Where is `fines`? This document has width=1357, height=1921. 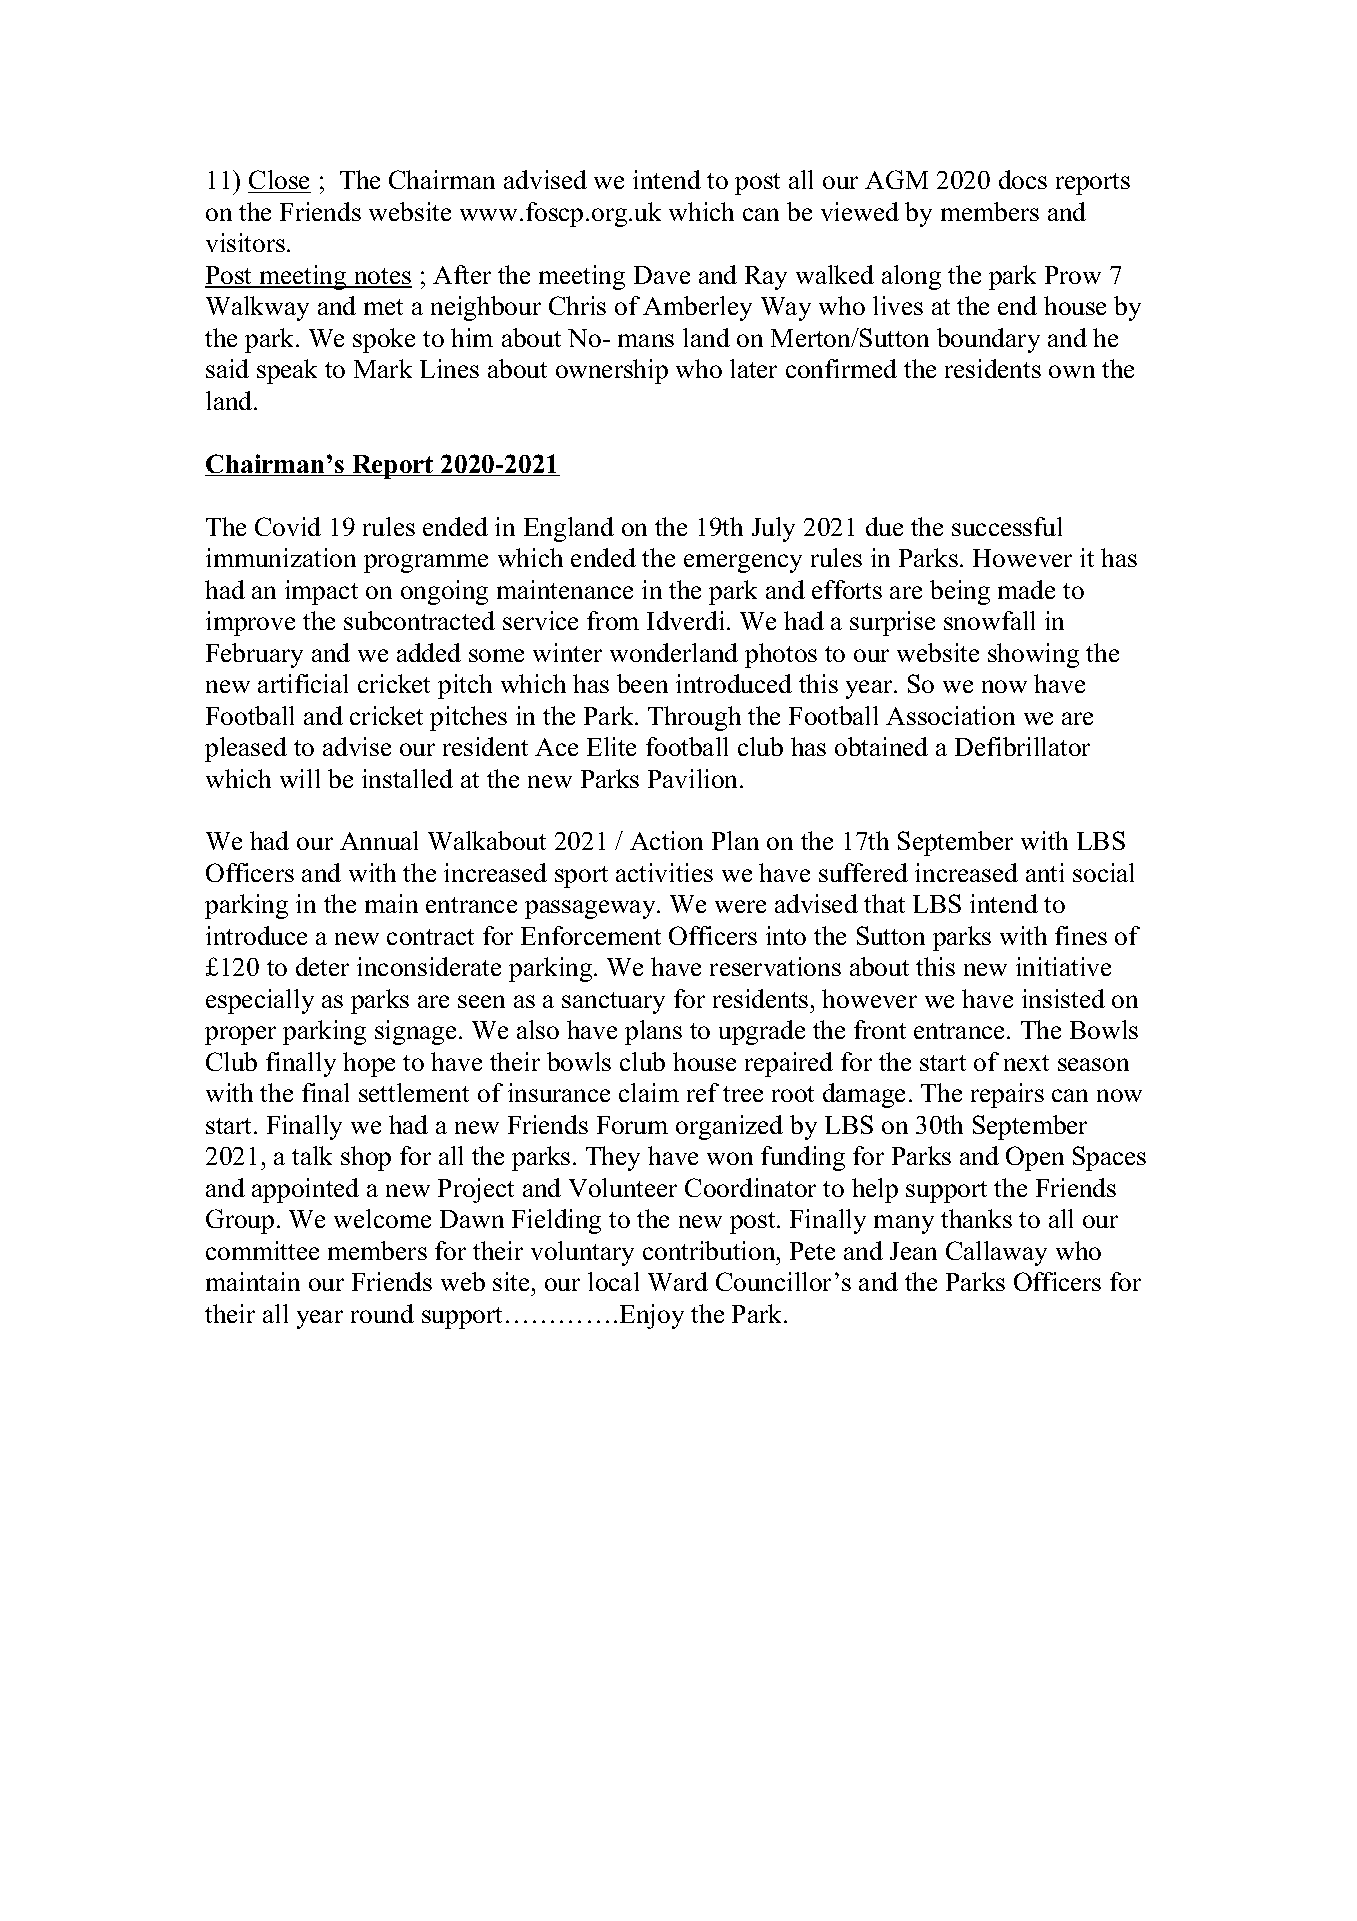 fines is located at coordinates (1081, 935).
